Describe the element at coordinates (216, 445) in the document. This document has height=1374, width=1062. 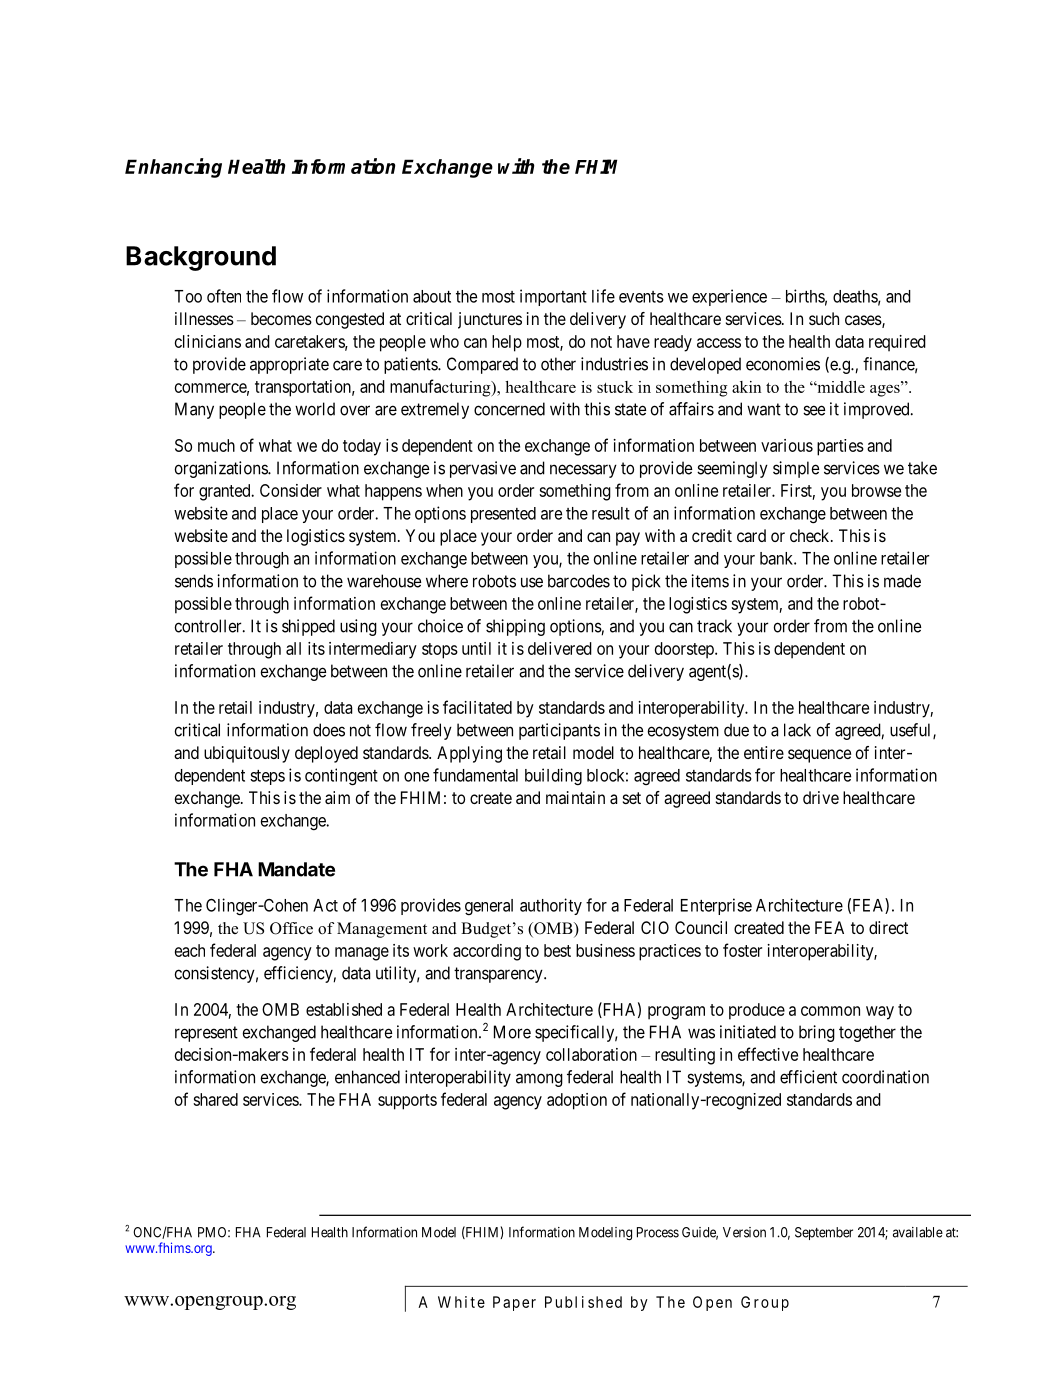
I see `much` at that location.
